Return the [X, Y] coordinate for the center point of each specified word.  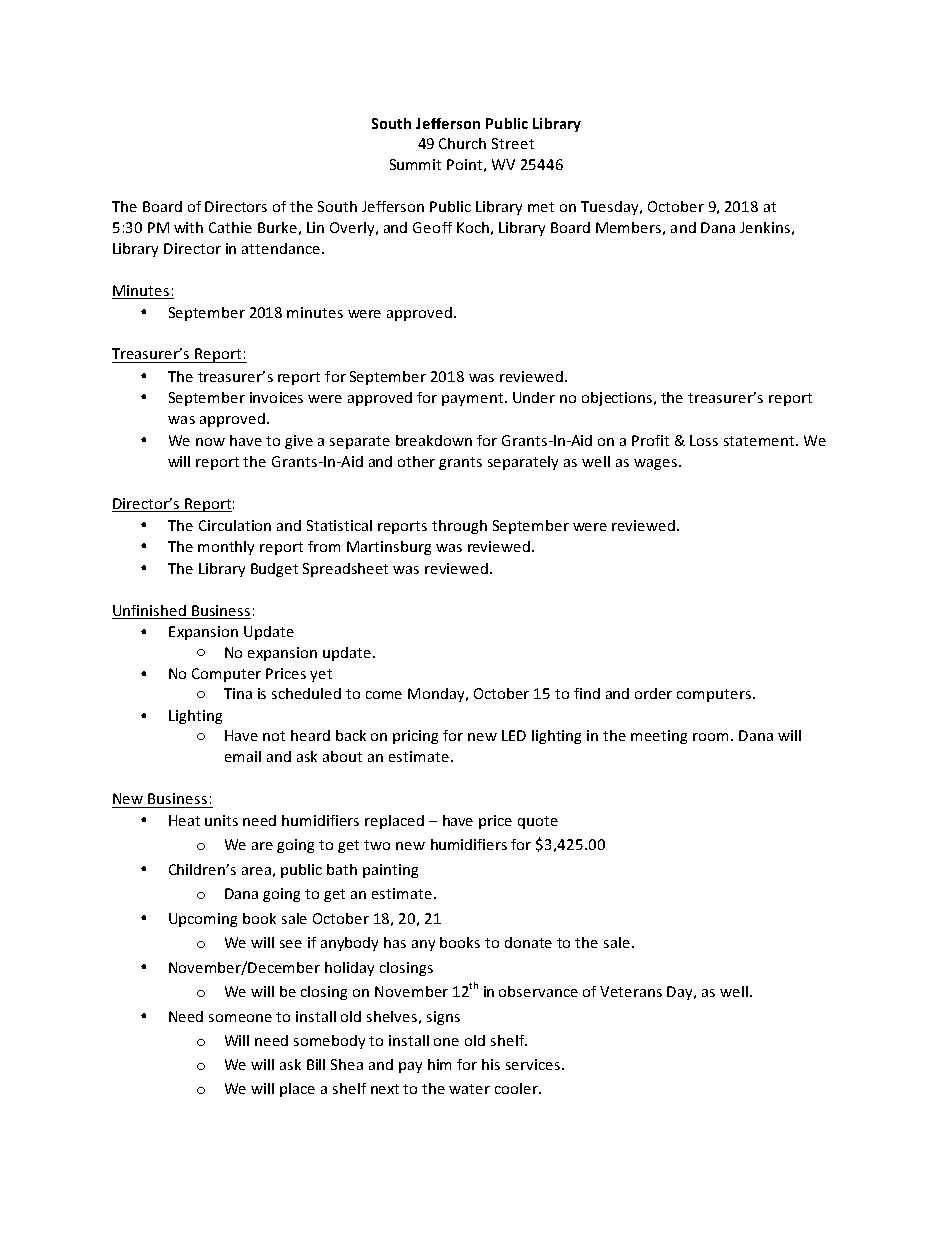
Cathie [230, 227]
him [439, 1064]
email [243, 756]
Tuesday [611, 208]
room [710, 737]
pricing [415, 737]
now [210, 442]
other [416, 461]
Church [462, 143]
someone [240, 1018]
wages [655, 464]
